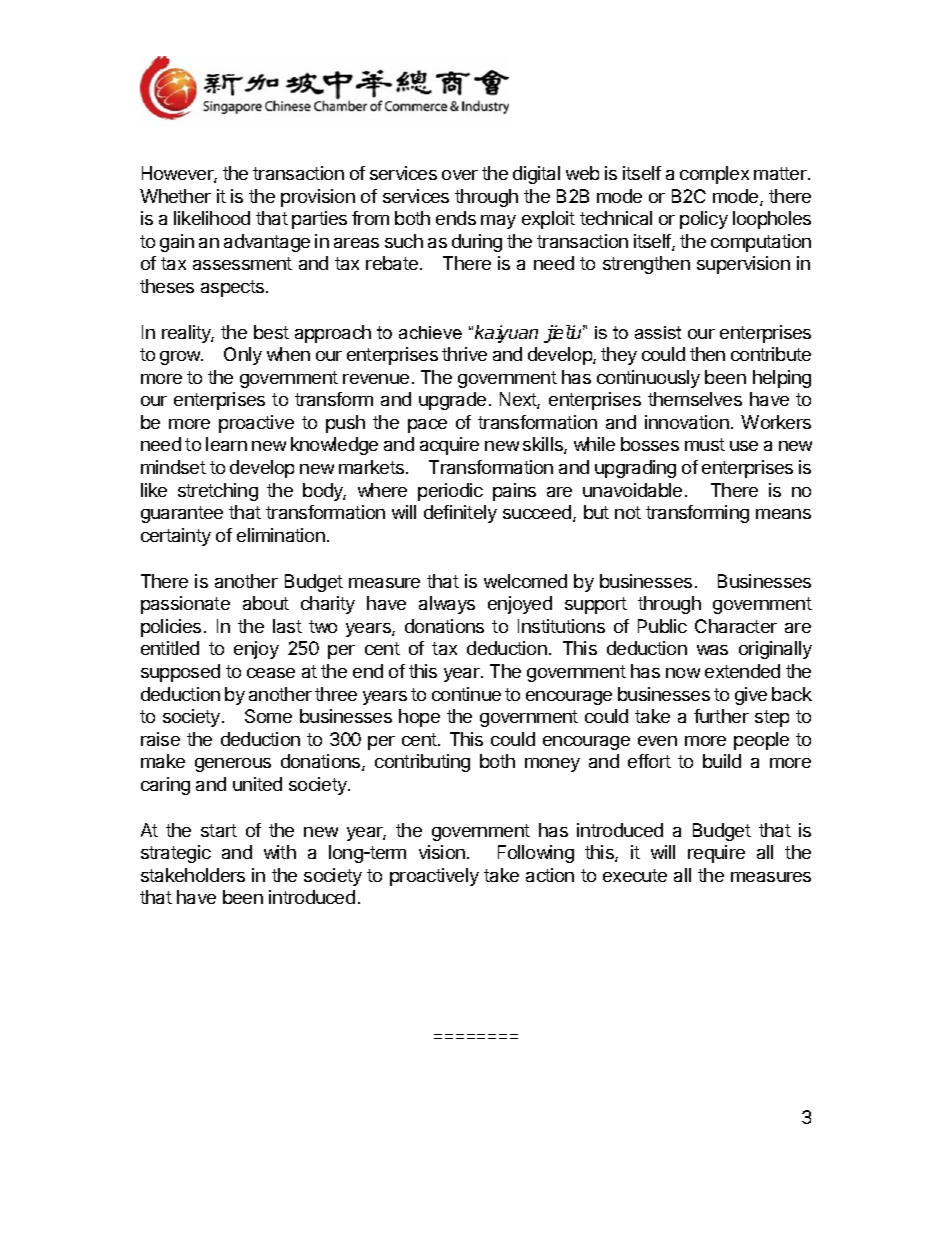  Describe the element at coordinates (783, 514) in the screenshot. I see `means` at that location.
